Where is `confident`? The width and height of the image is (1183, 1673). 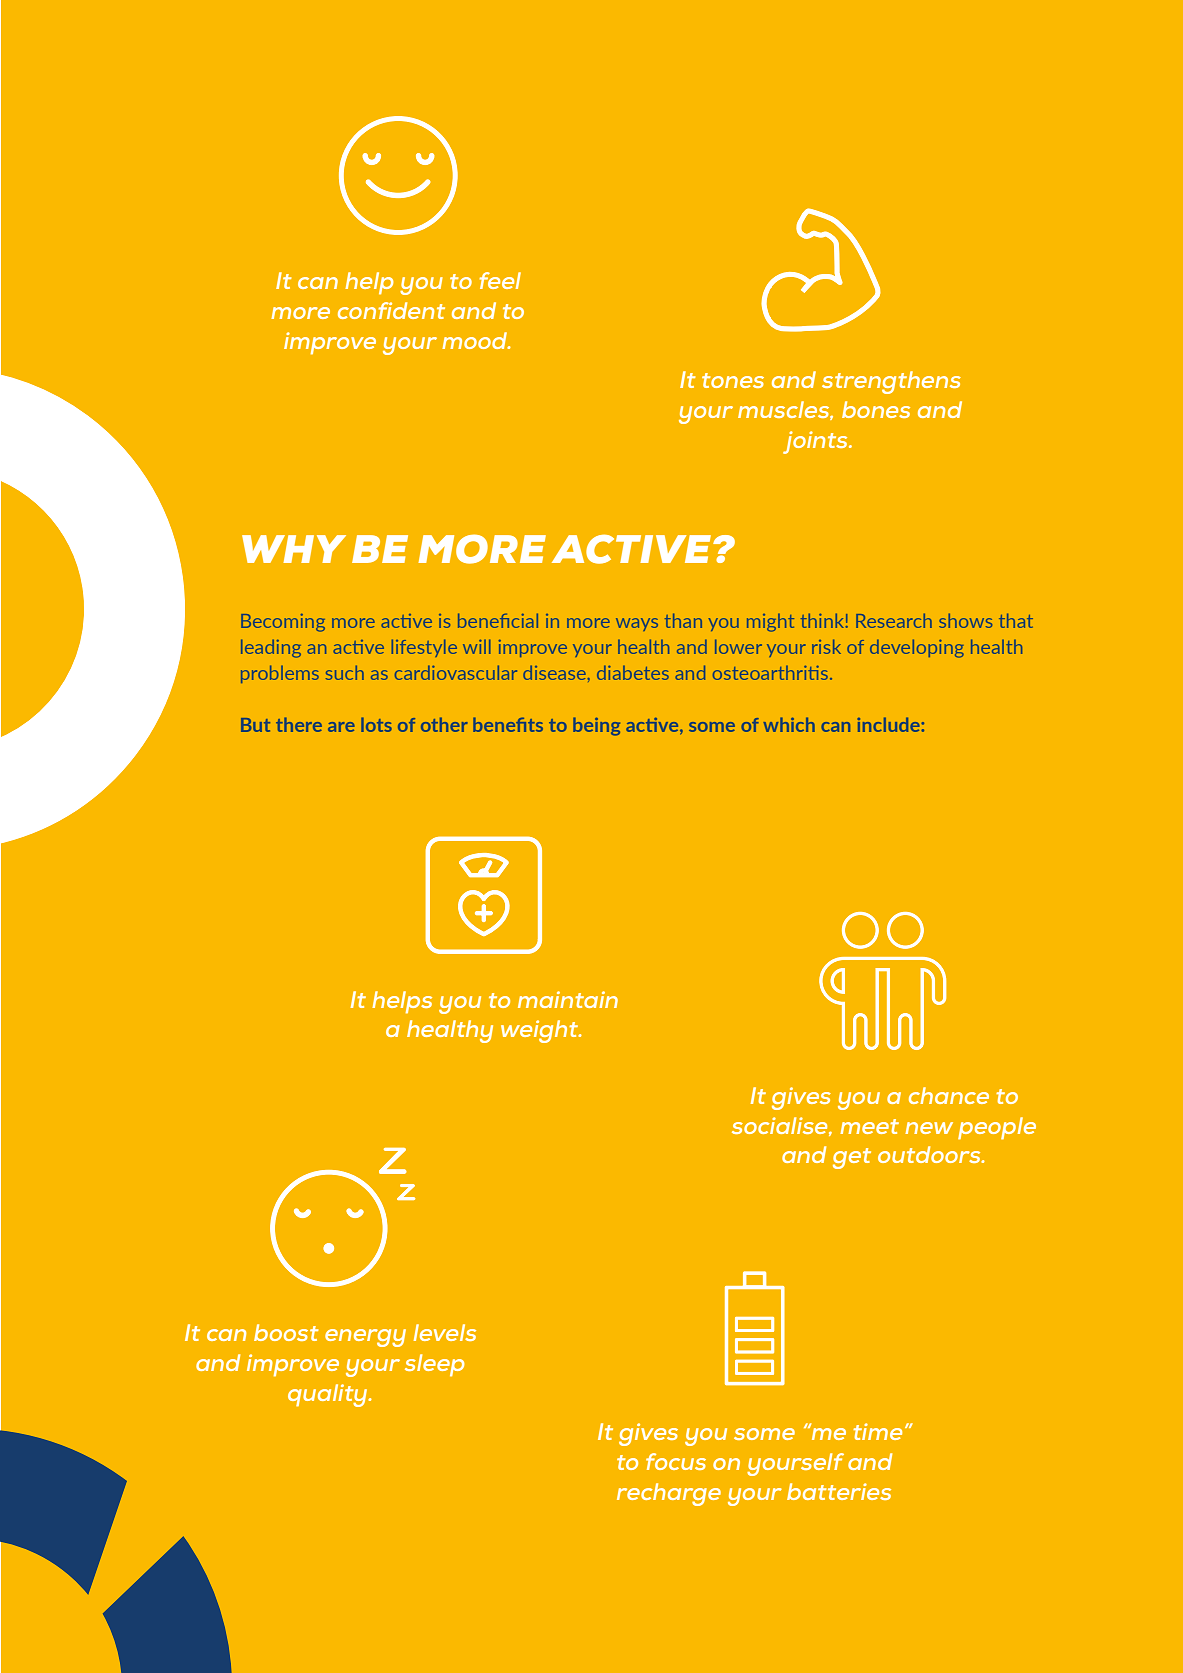
confident is located at coordinates (391, 310).
